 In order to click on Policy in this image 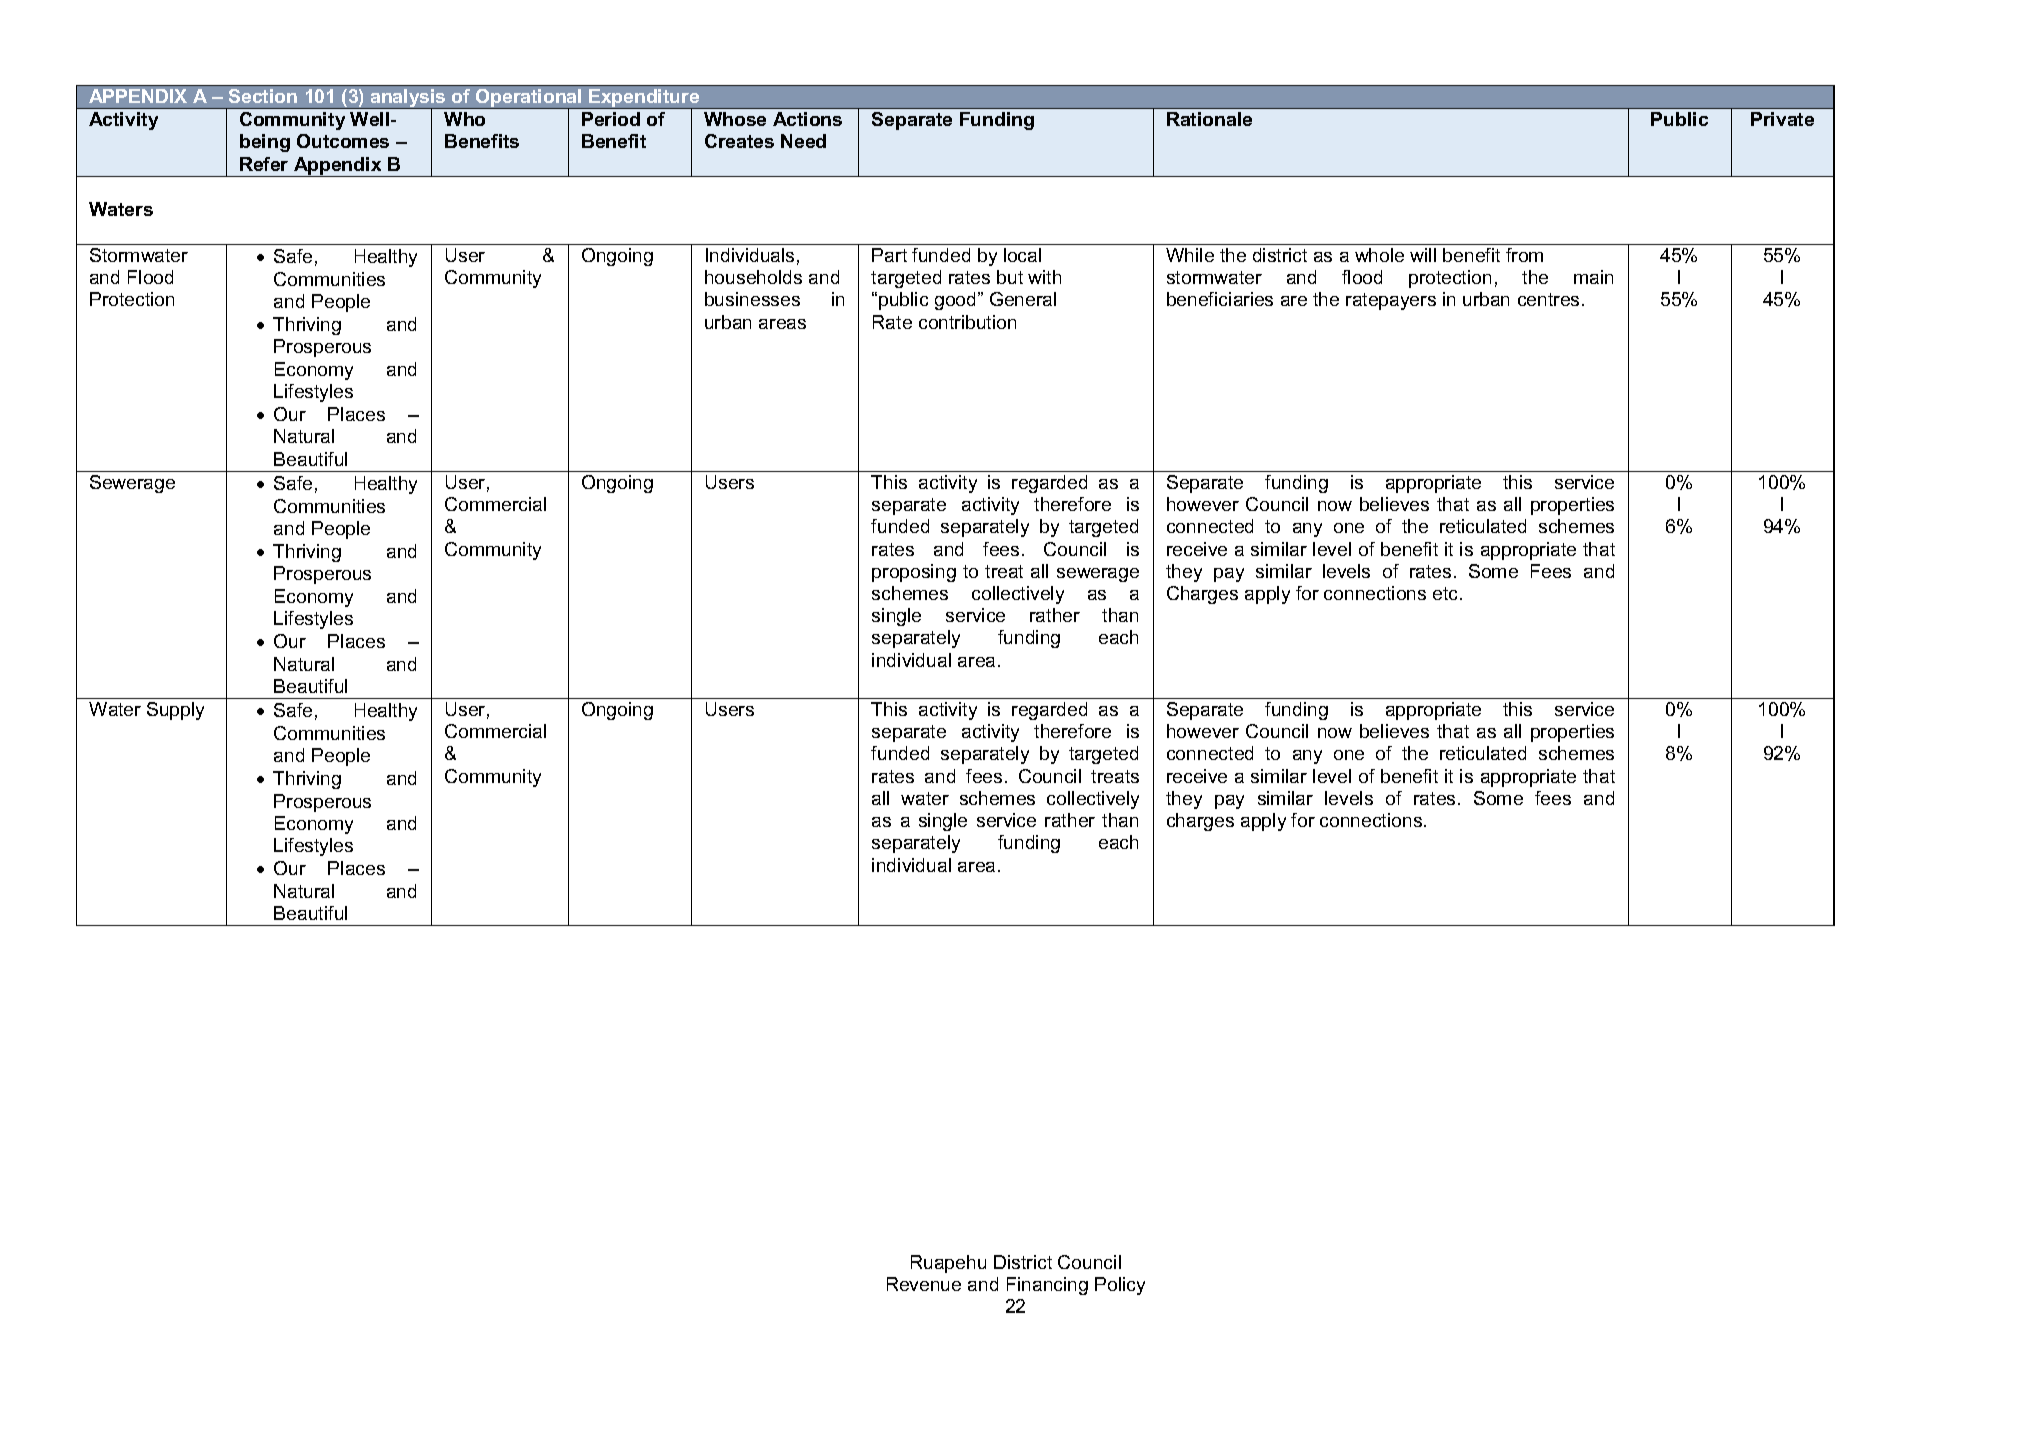, I will do `click(1120, 1286)`.
